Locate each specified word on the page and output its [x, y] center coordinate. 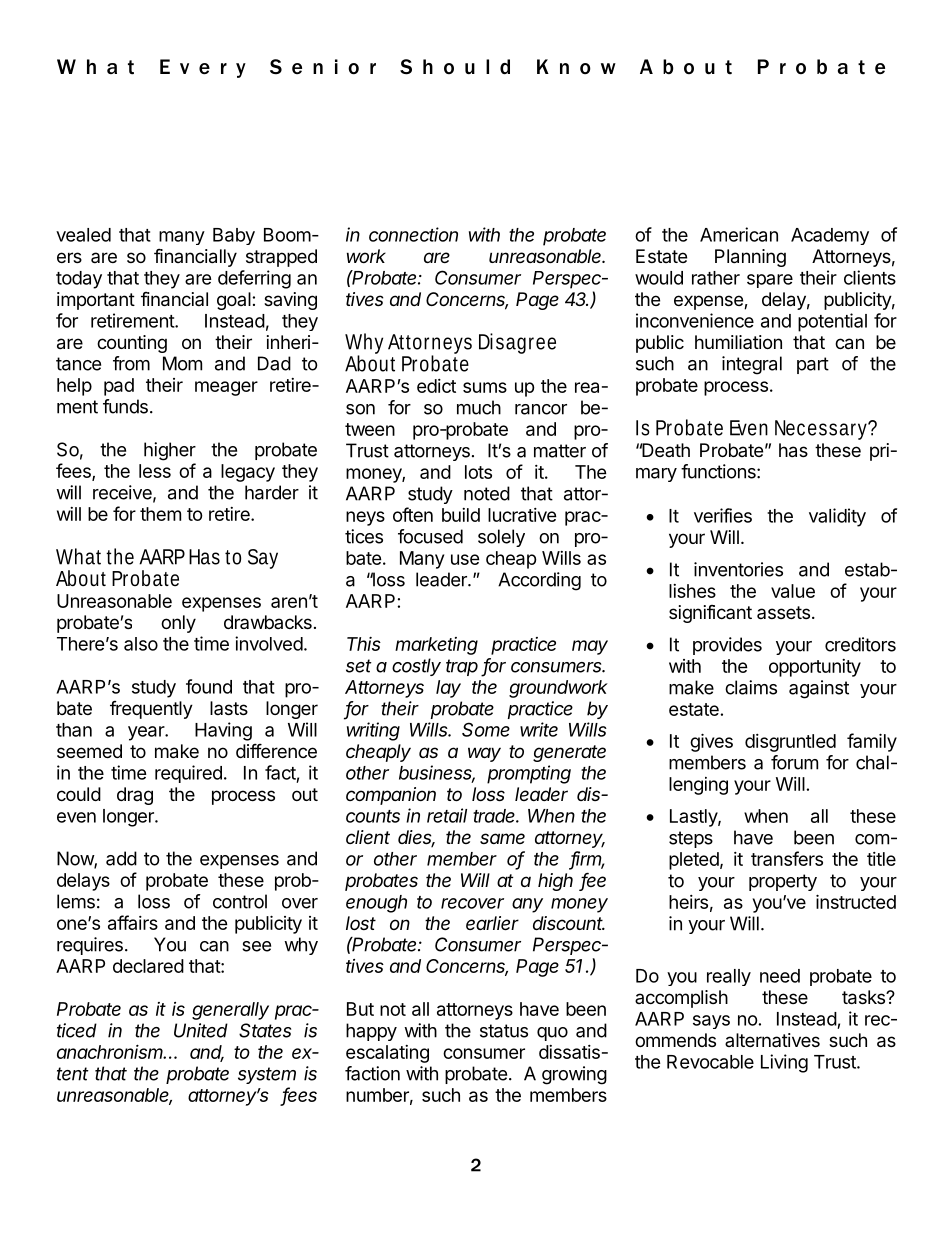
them [160, 514]
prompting [529, 774]
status [504, 1031]
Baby [234, 236]
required [188, 774]
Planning [750, 258]
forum [794, 762]
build [461, 515]
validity [837, 517]
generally [230, 1011]
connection [413, 234]
